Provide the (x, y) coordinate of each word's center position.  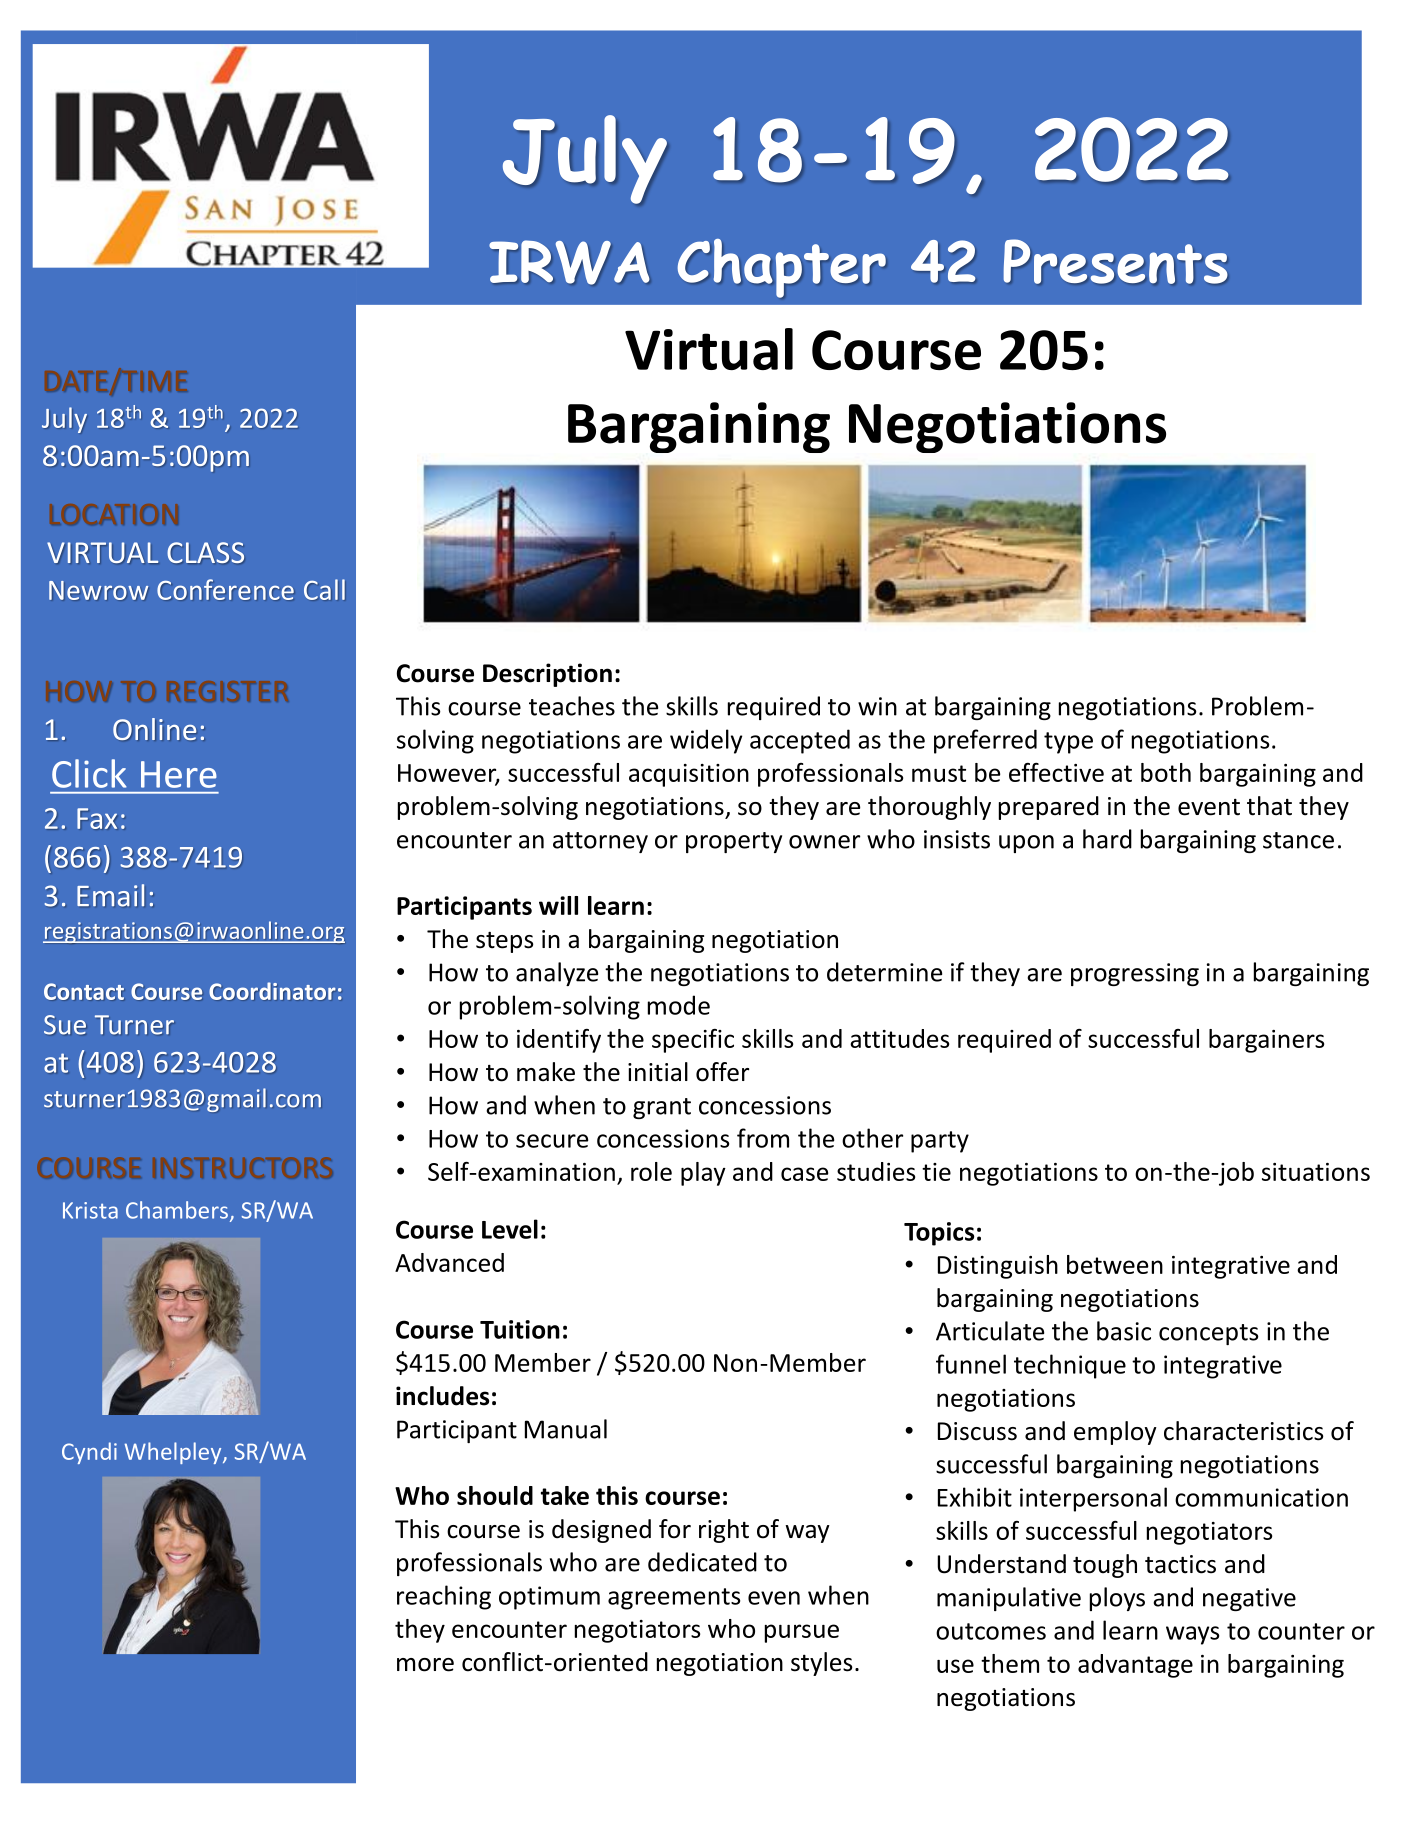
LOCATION (114, 514)
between (1115, 1264)
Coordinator (272, 991)
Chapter (782, 268)
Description (547, 675)
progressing (1135, 974)
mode (679, 1005)
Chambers (178, 1211)
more (425, 1665)
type (1068, 743)
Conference (225, 589)
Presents (1115, 261)
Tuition (520, 1329)
